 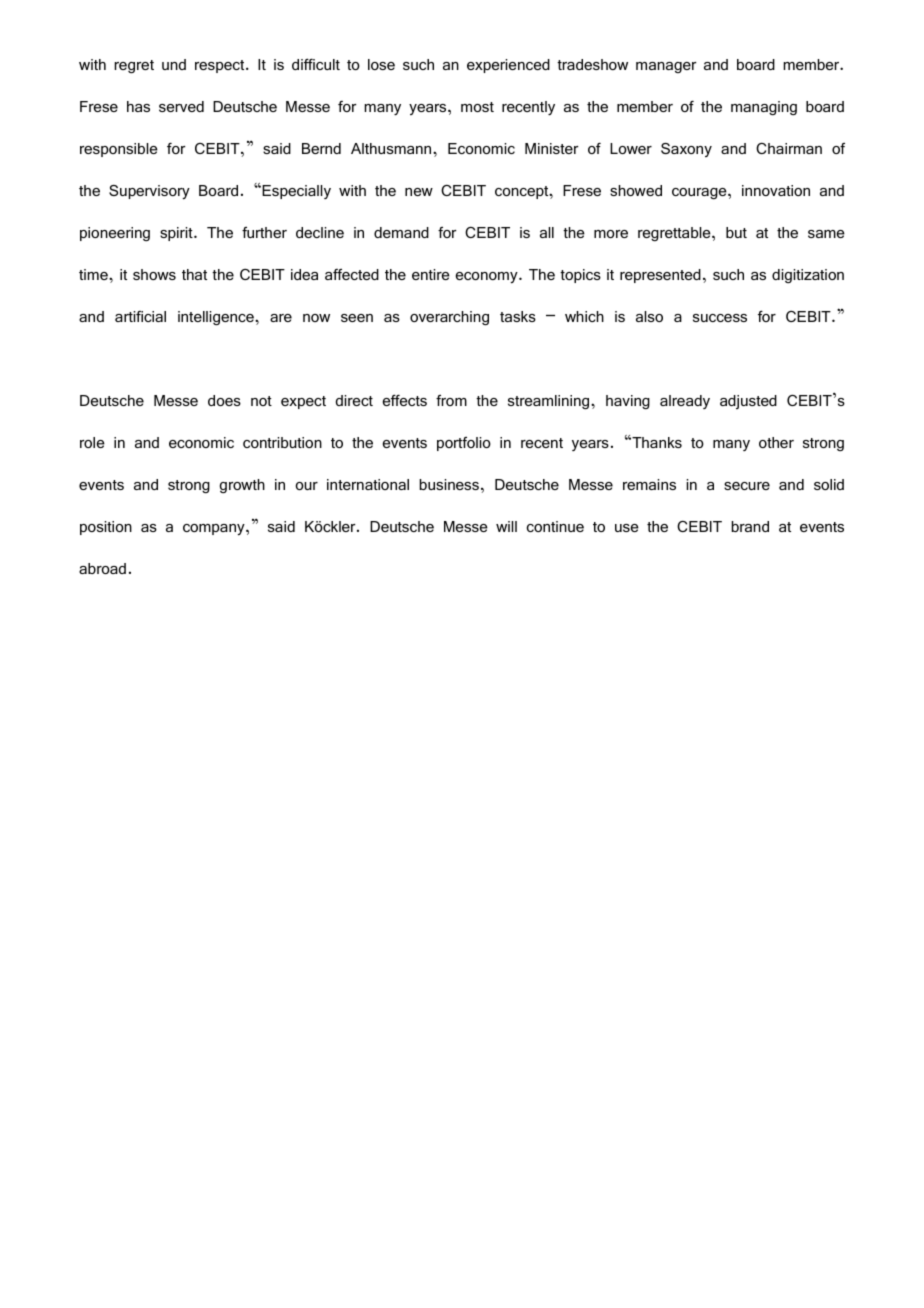 I want to click on portfolio, so click(x=464, y=444).
